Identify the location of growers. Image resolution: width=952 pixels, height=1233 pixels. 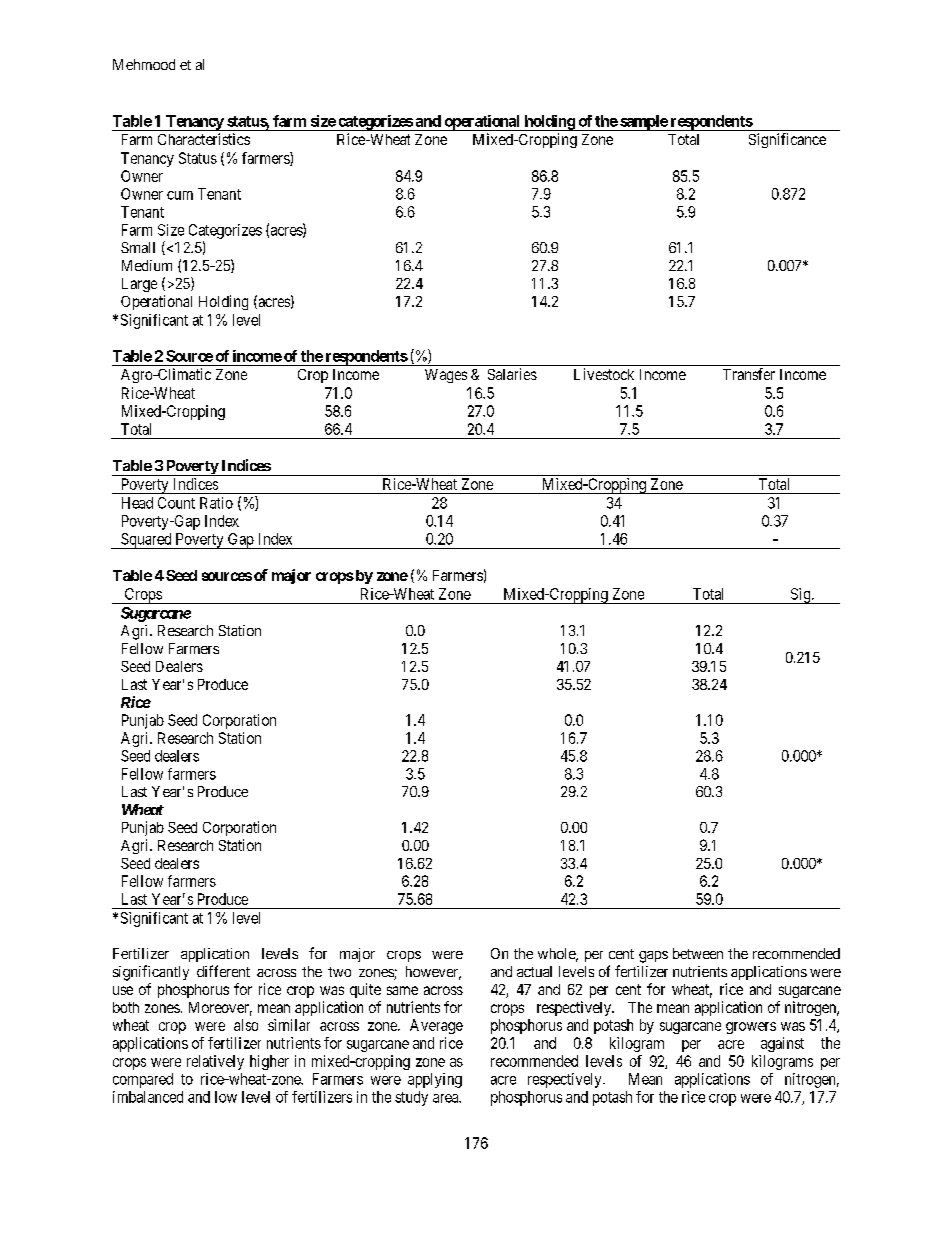
(751, 1028).
